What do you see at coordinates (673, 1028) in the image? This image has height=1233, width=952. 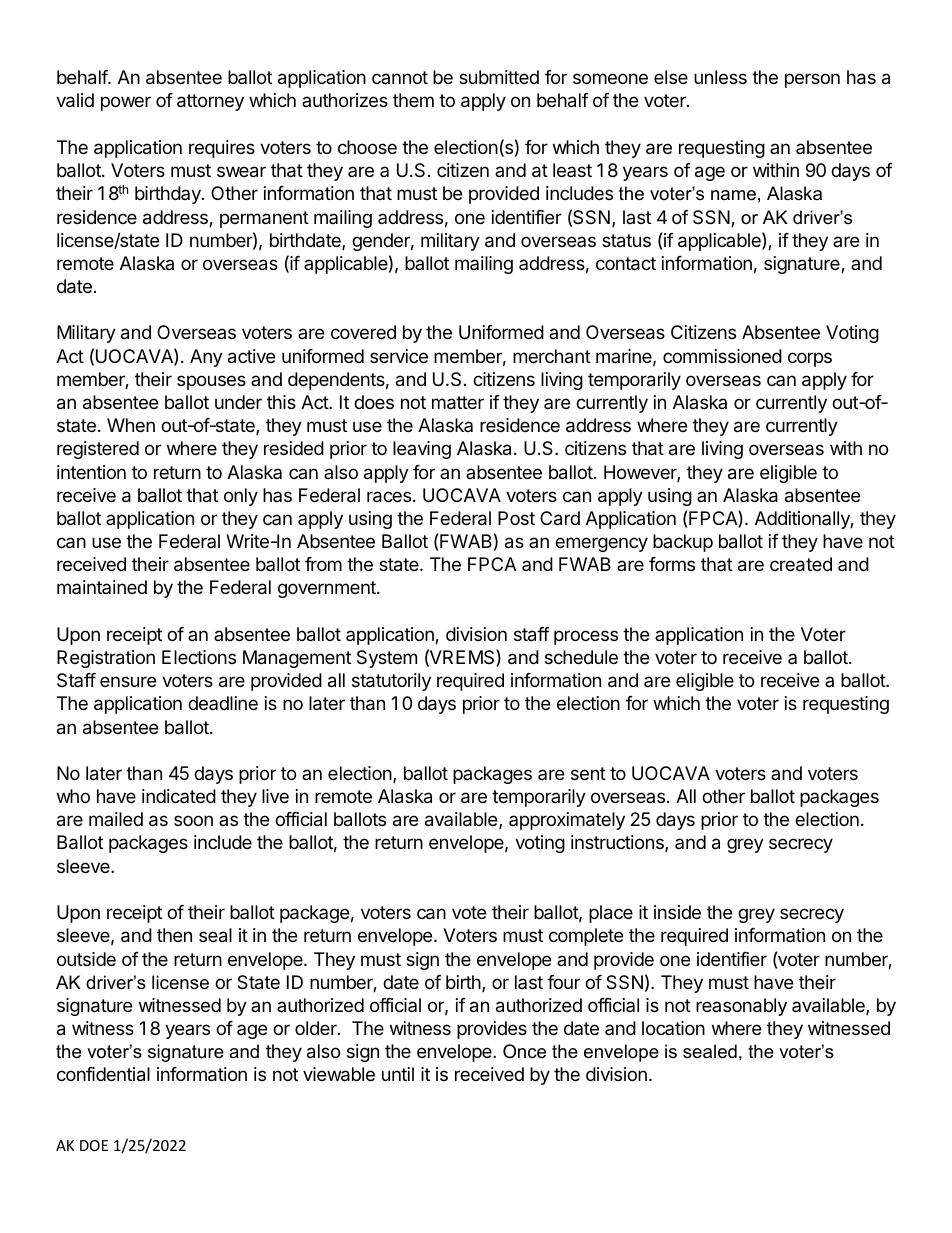 I see `location` at bounding box center [673, 1028].
